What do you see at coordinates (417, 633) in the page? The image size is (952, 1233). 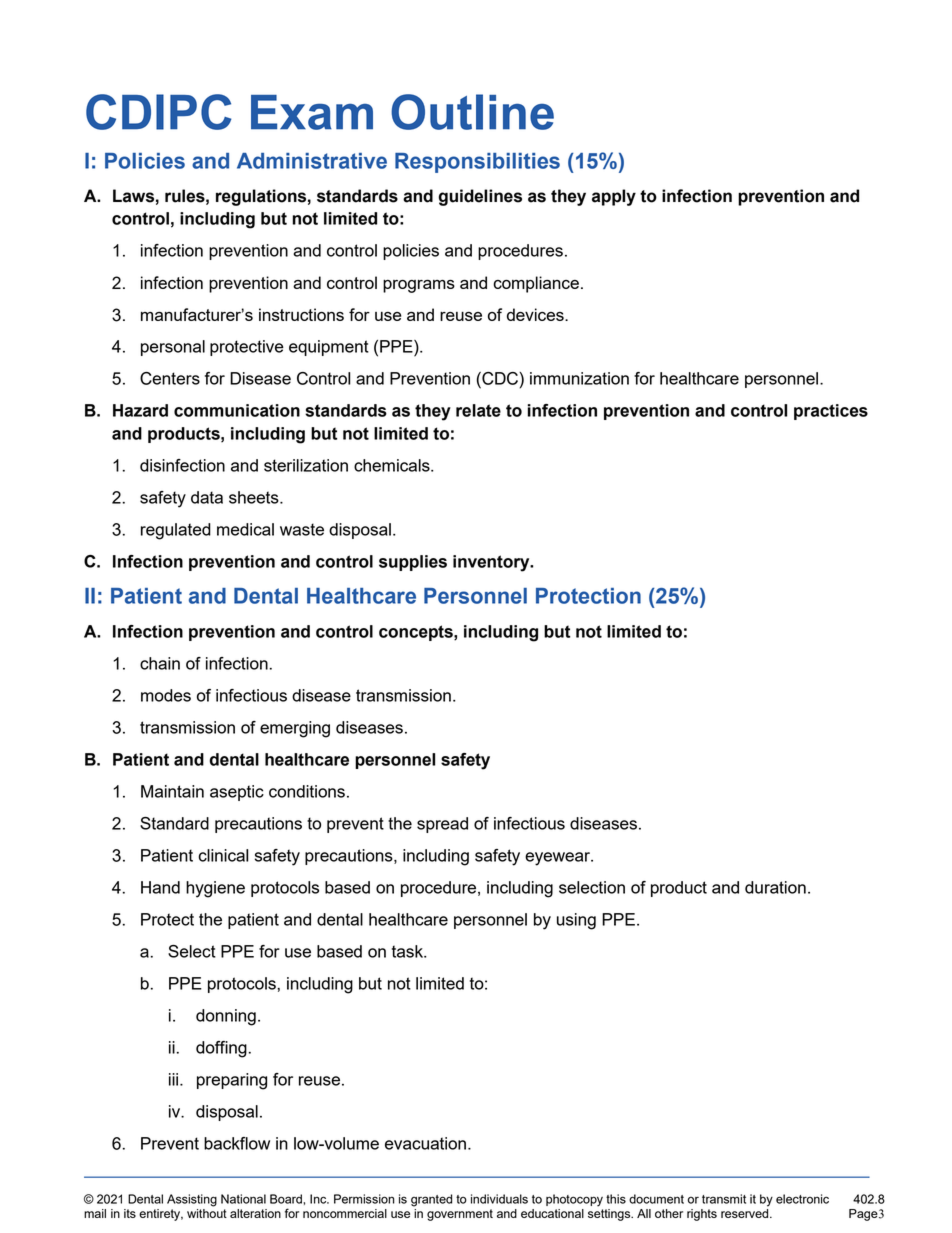 I see `concepts` at bounding box center [417, 633].
